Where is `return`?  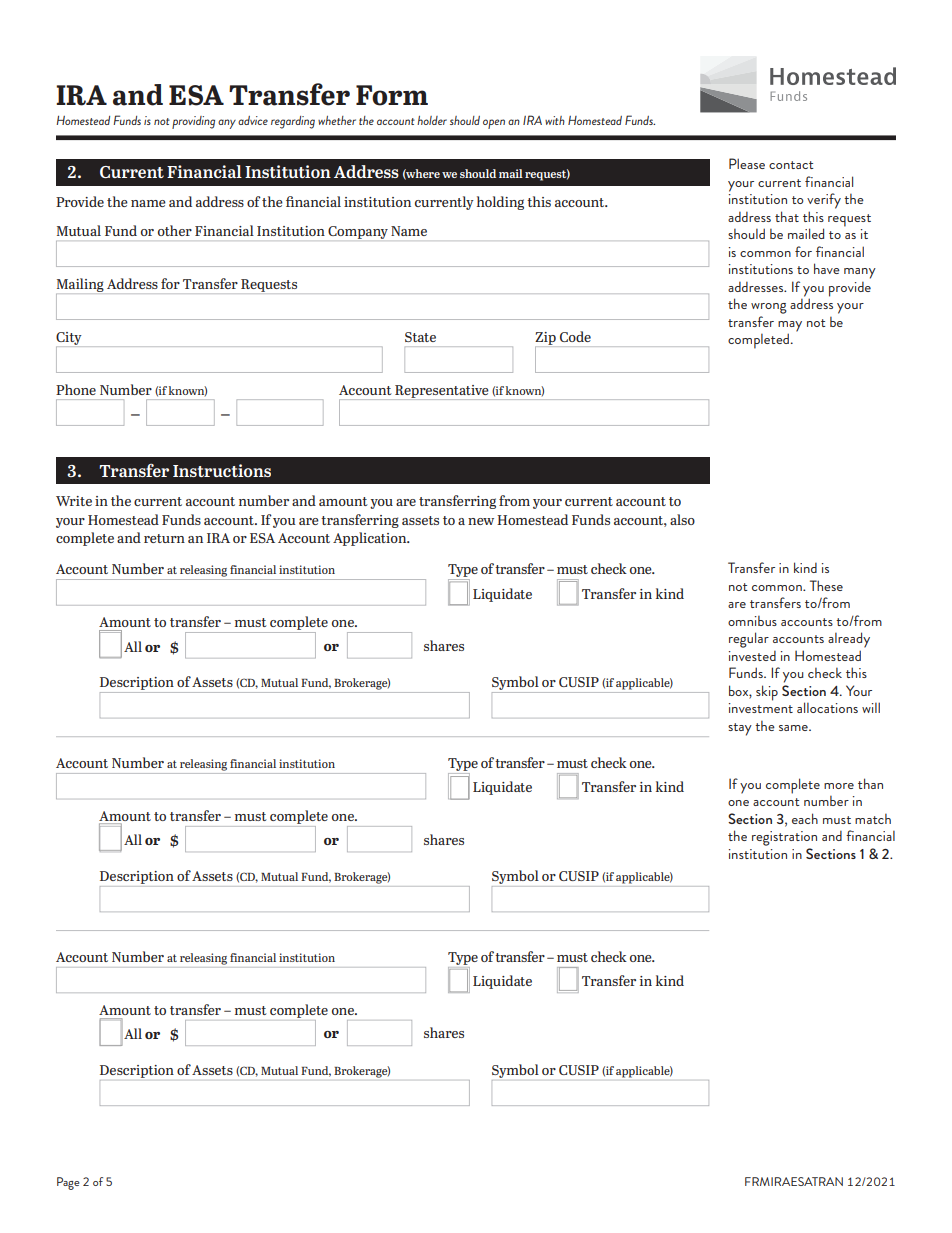 return is located at coordinates (164, 538).
